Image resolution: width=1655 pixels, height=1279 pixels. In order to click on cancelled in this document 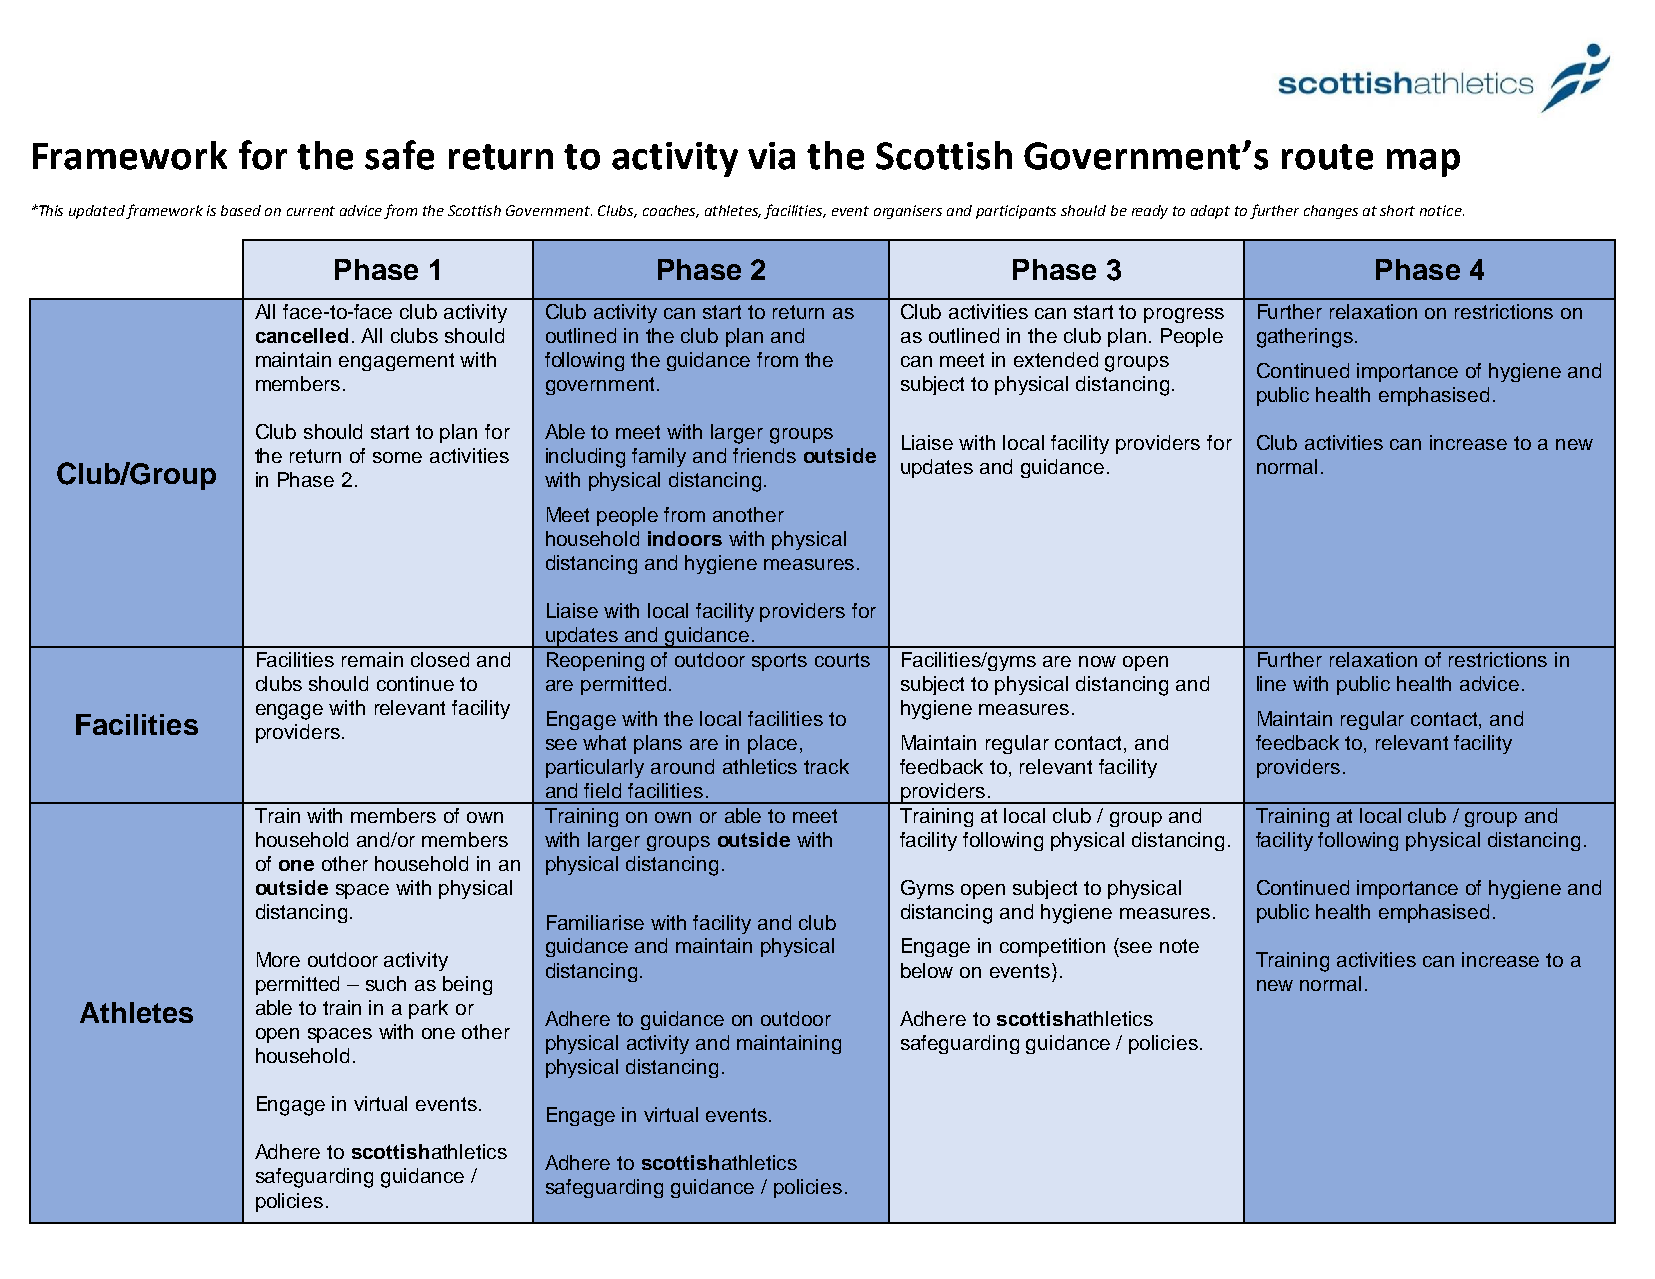, I will do `click(302, 335)`.
